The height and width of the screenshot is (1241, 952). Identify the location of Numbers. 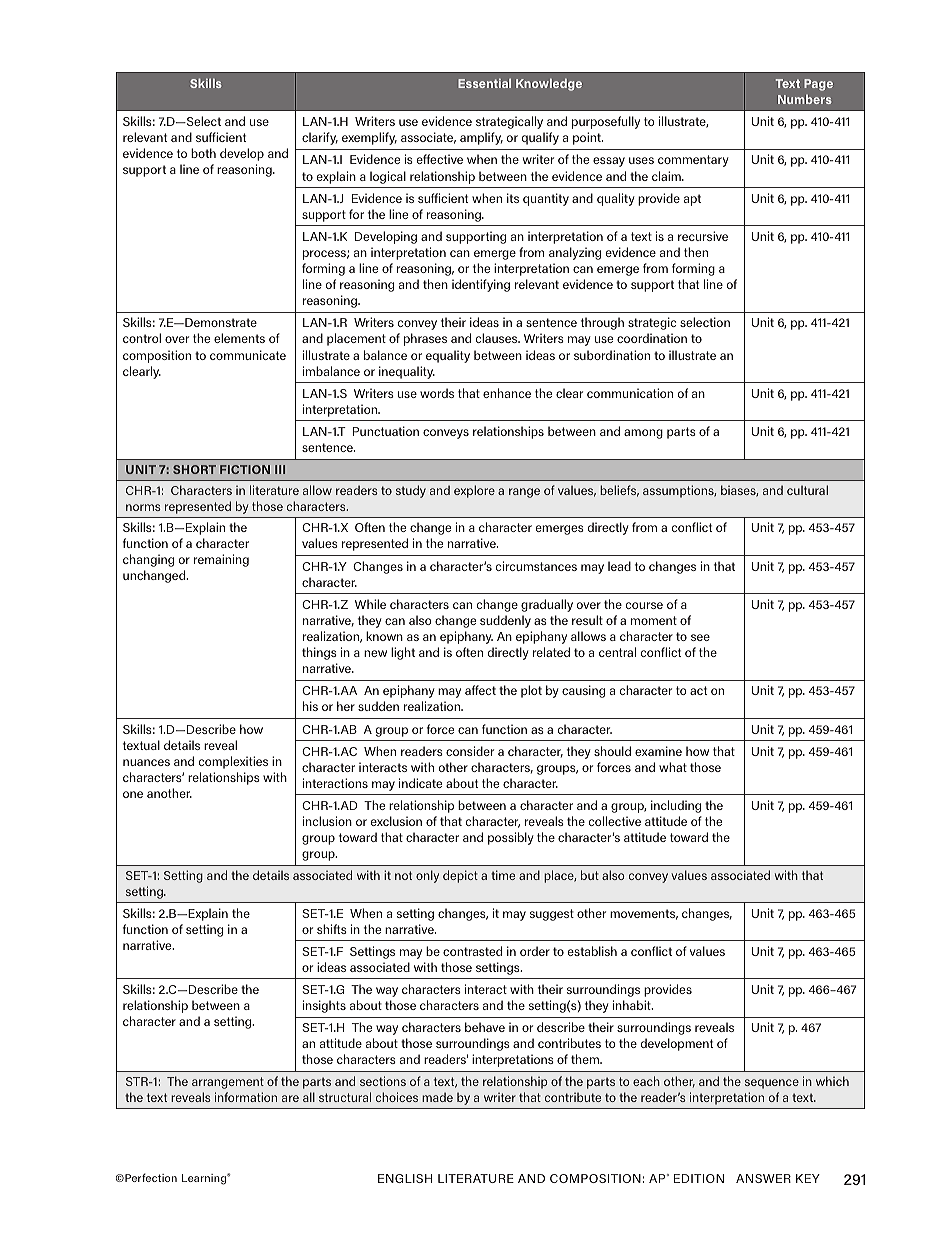
(805, 99).
